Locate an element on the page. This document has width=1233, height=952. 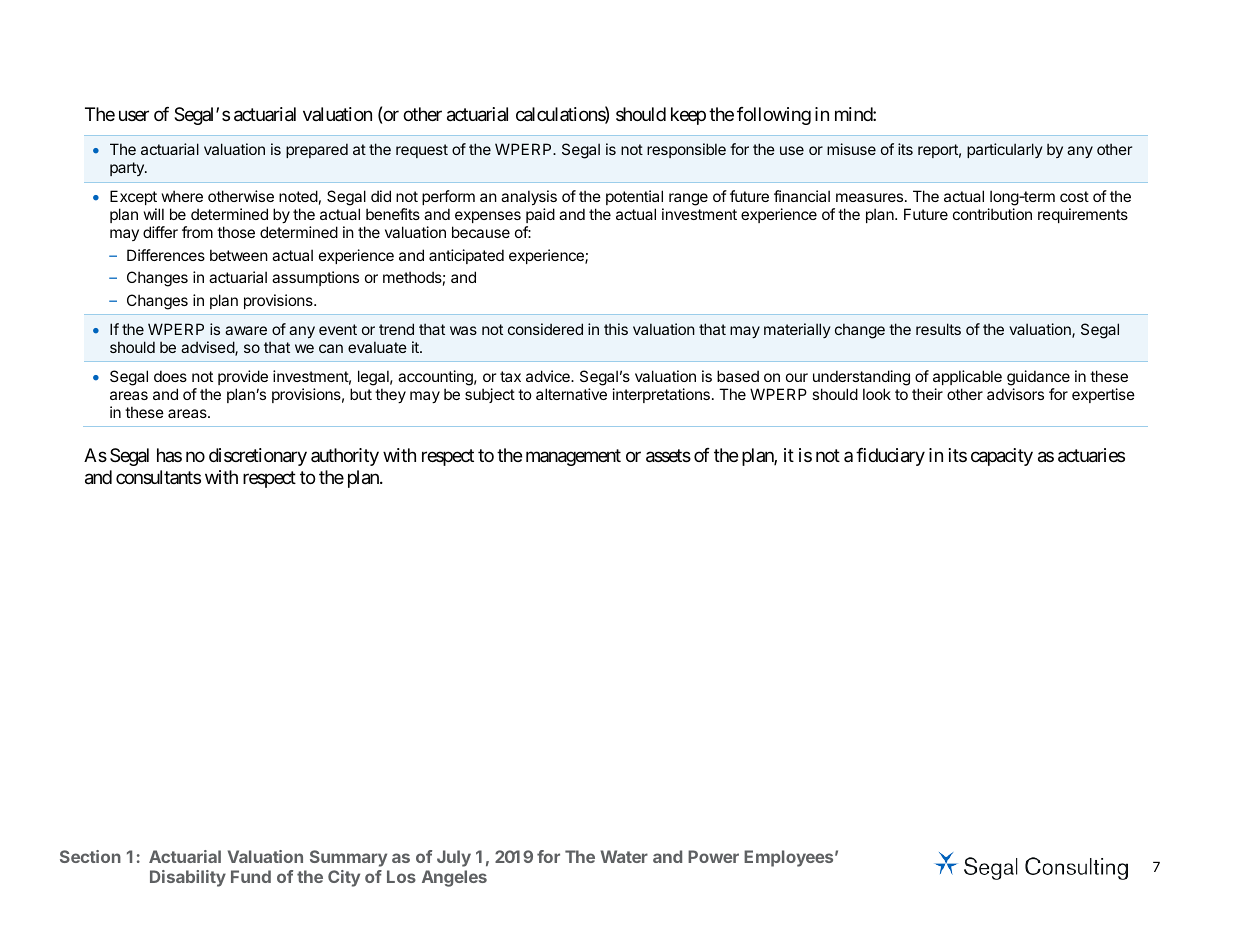
particularly is located at coordinates (1005, 150).
